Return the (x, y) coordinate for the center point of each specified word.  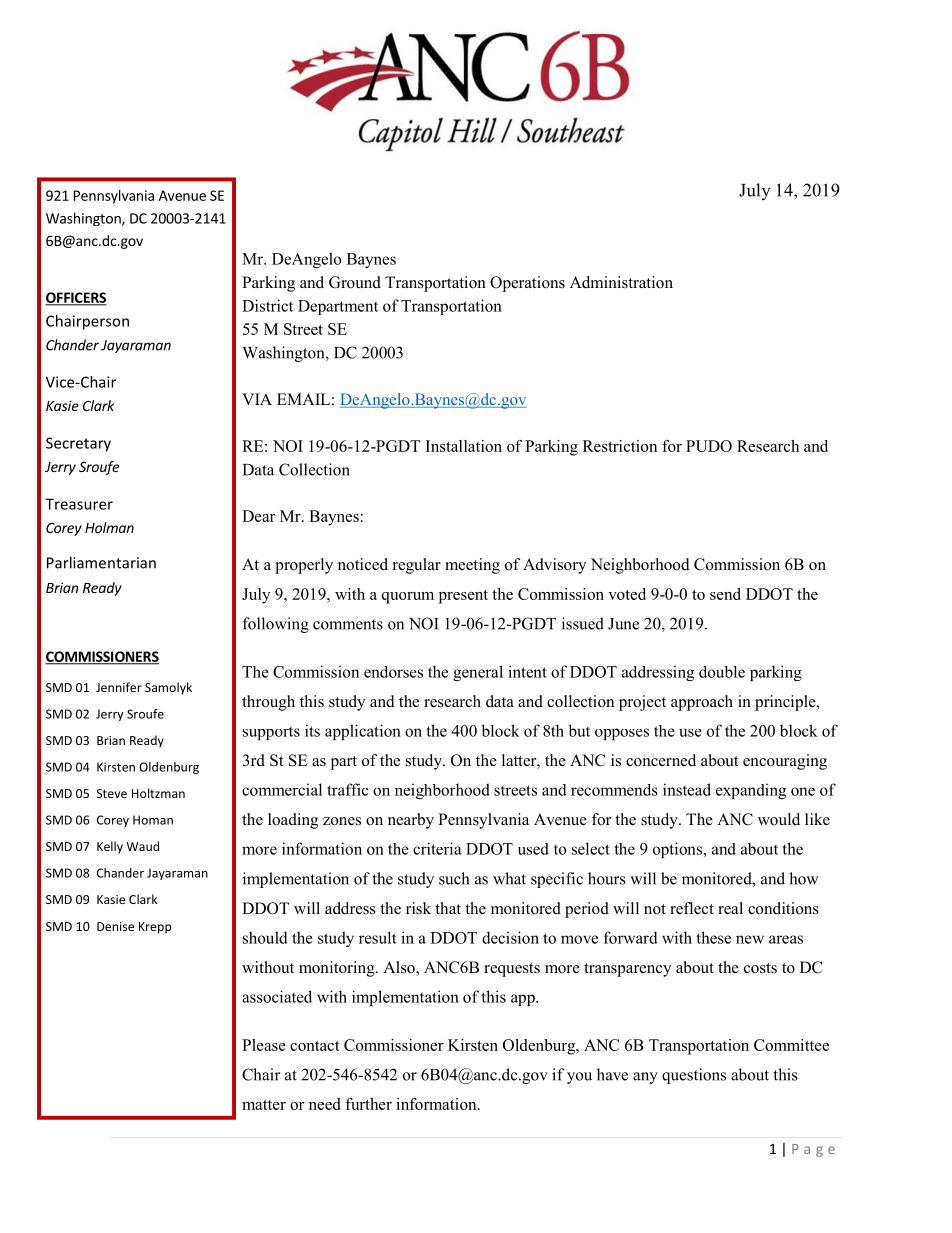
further (368, 1104)
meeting (472, 566)
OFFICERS (76, 298)
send (725, 594)
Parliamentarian (101, 562)
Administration (621, 282)
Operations (527, 284)
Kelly (110, 847)
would (779, 819)
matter (264, 1105)
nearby (411, 821)
